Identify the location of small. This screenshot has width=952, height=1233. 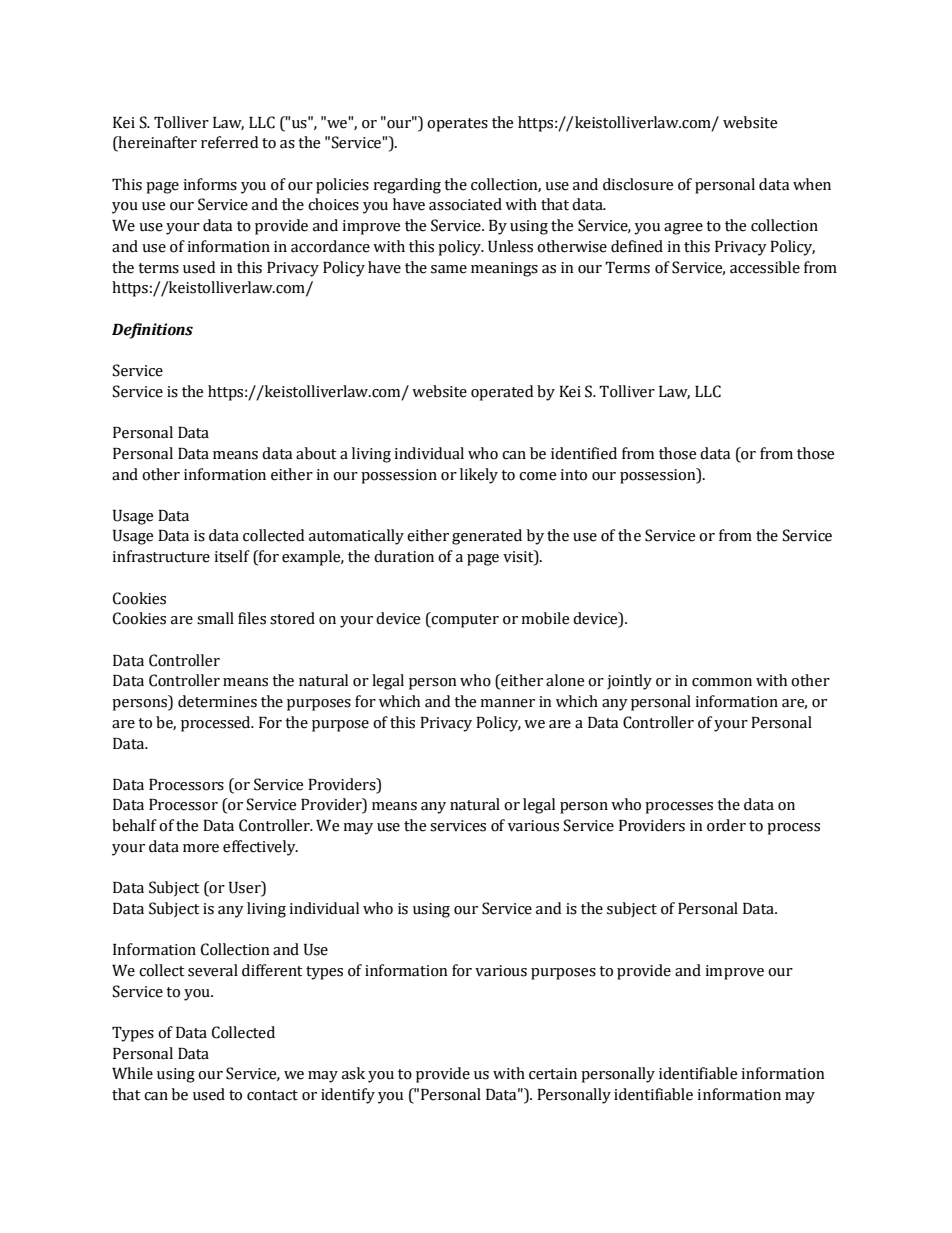
(215, 618).
